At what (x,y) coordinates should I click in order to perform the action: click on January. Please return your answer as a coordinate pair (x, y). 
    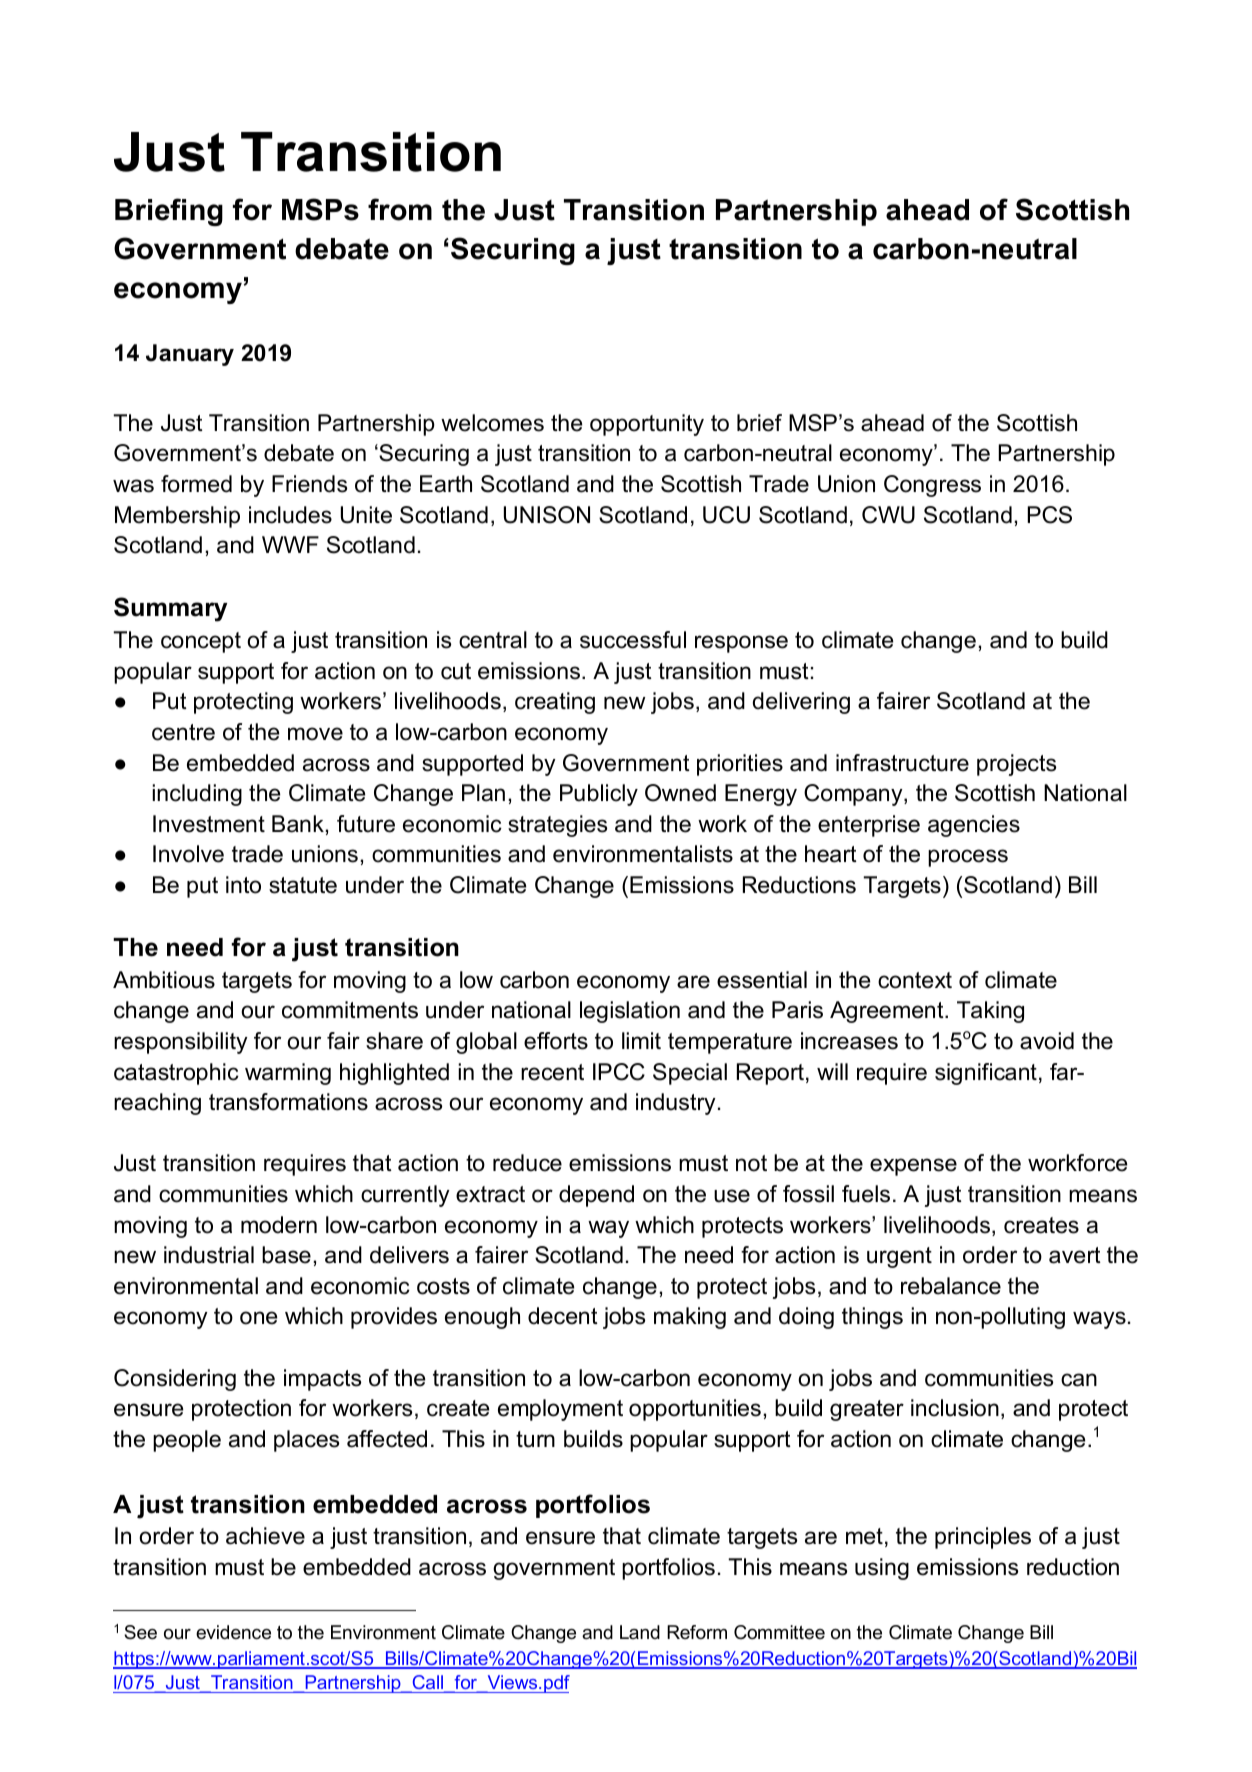
    Looking at the image, I should click on (190, 355).
